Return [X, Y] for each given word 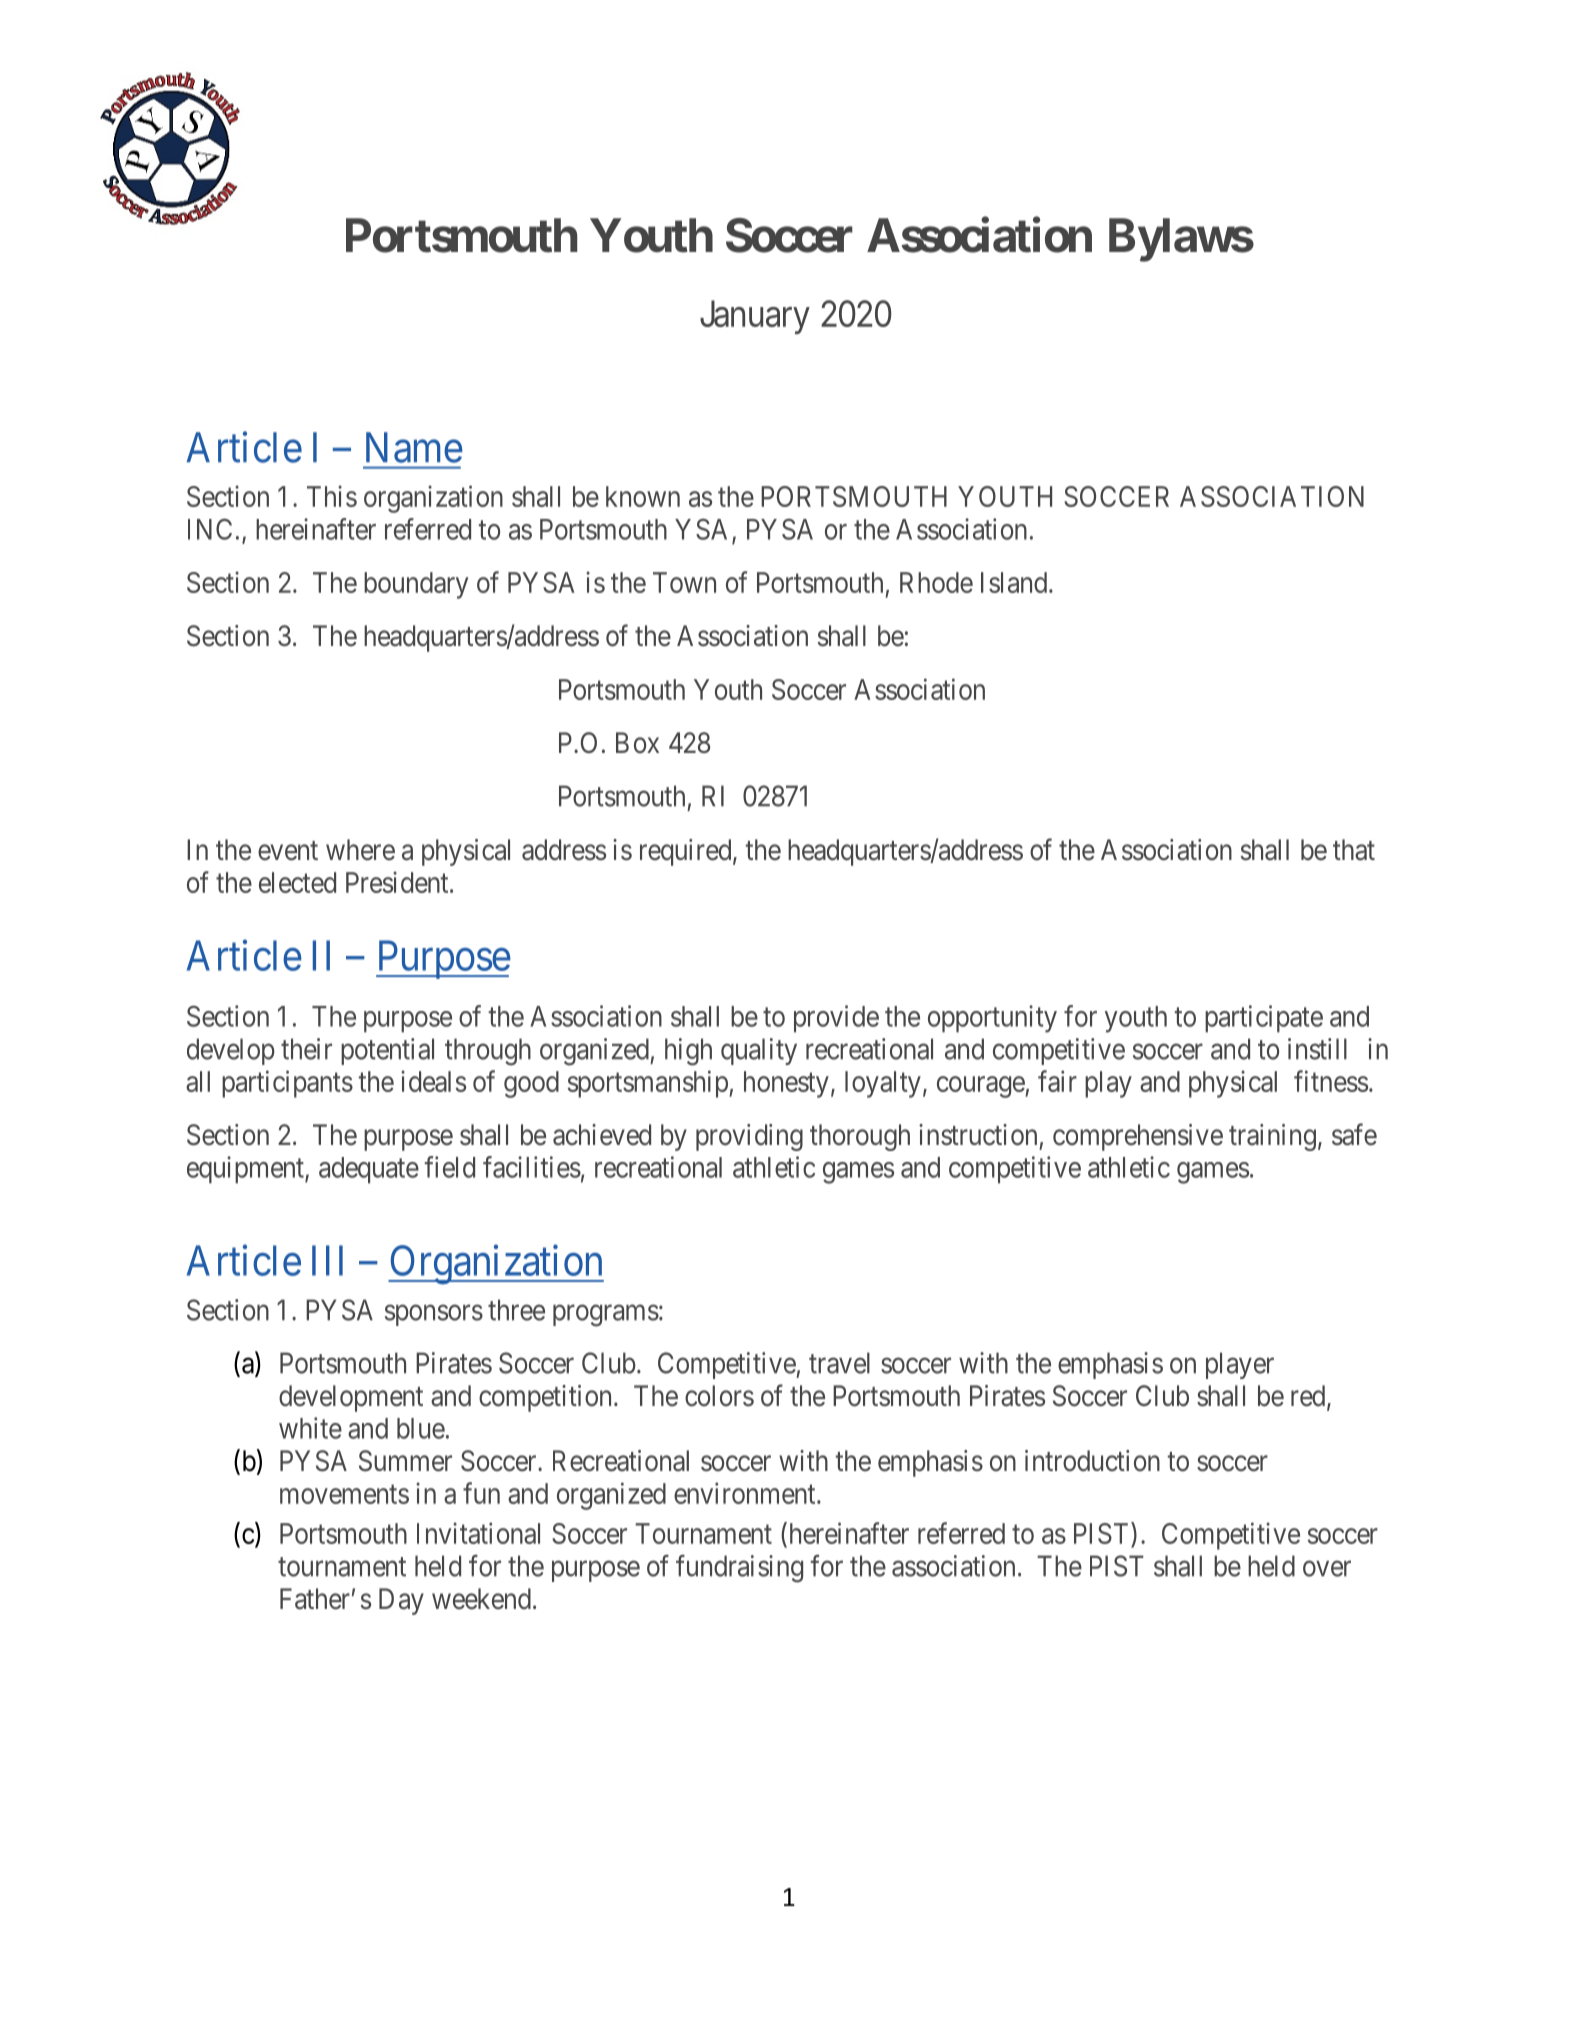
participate [1264, 1019]
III [327, 1261]
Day [401, 1601]
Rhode [936, 582]
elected [297, 882]
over [1327, 1569]
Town [684, 582]
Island [1015, 582]
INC [210, 529]
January [755, 317]
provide [836, 1019]
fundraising [739, 1569]
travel [839, 1363]
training [1272, 1137]
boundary [416, 585]
